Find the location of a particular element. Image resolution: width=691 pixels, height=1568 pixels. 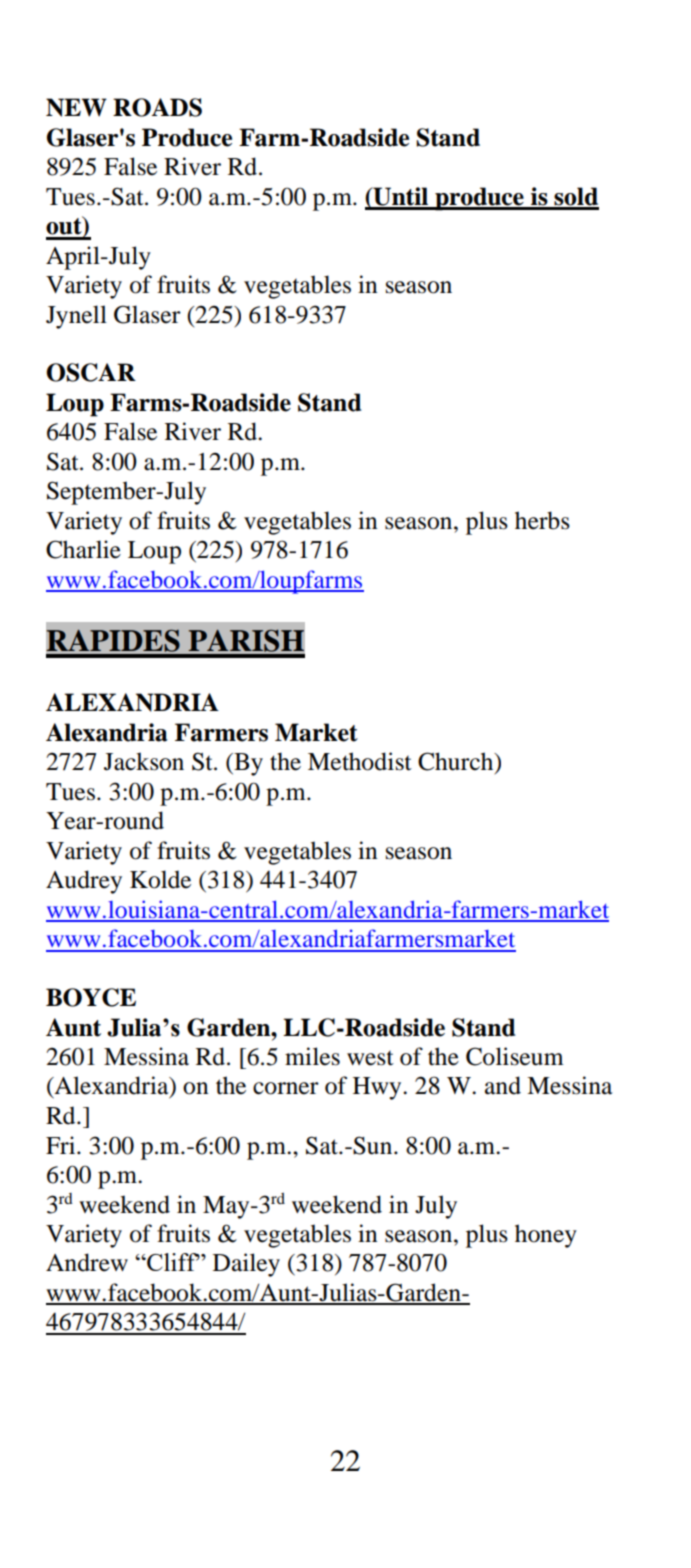

OSCAR is located at coordinates (91, 372).
